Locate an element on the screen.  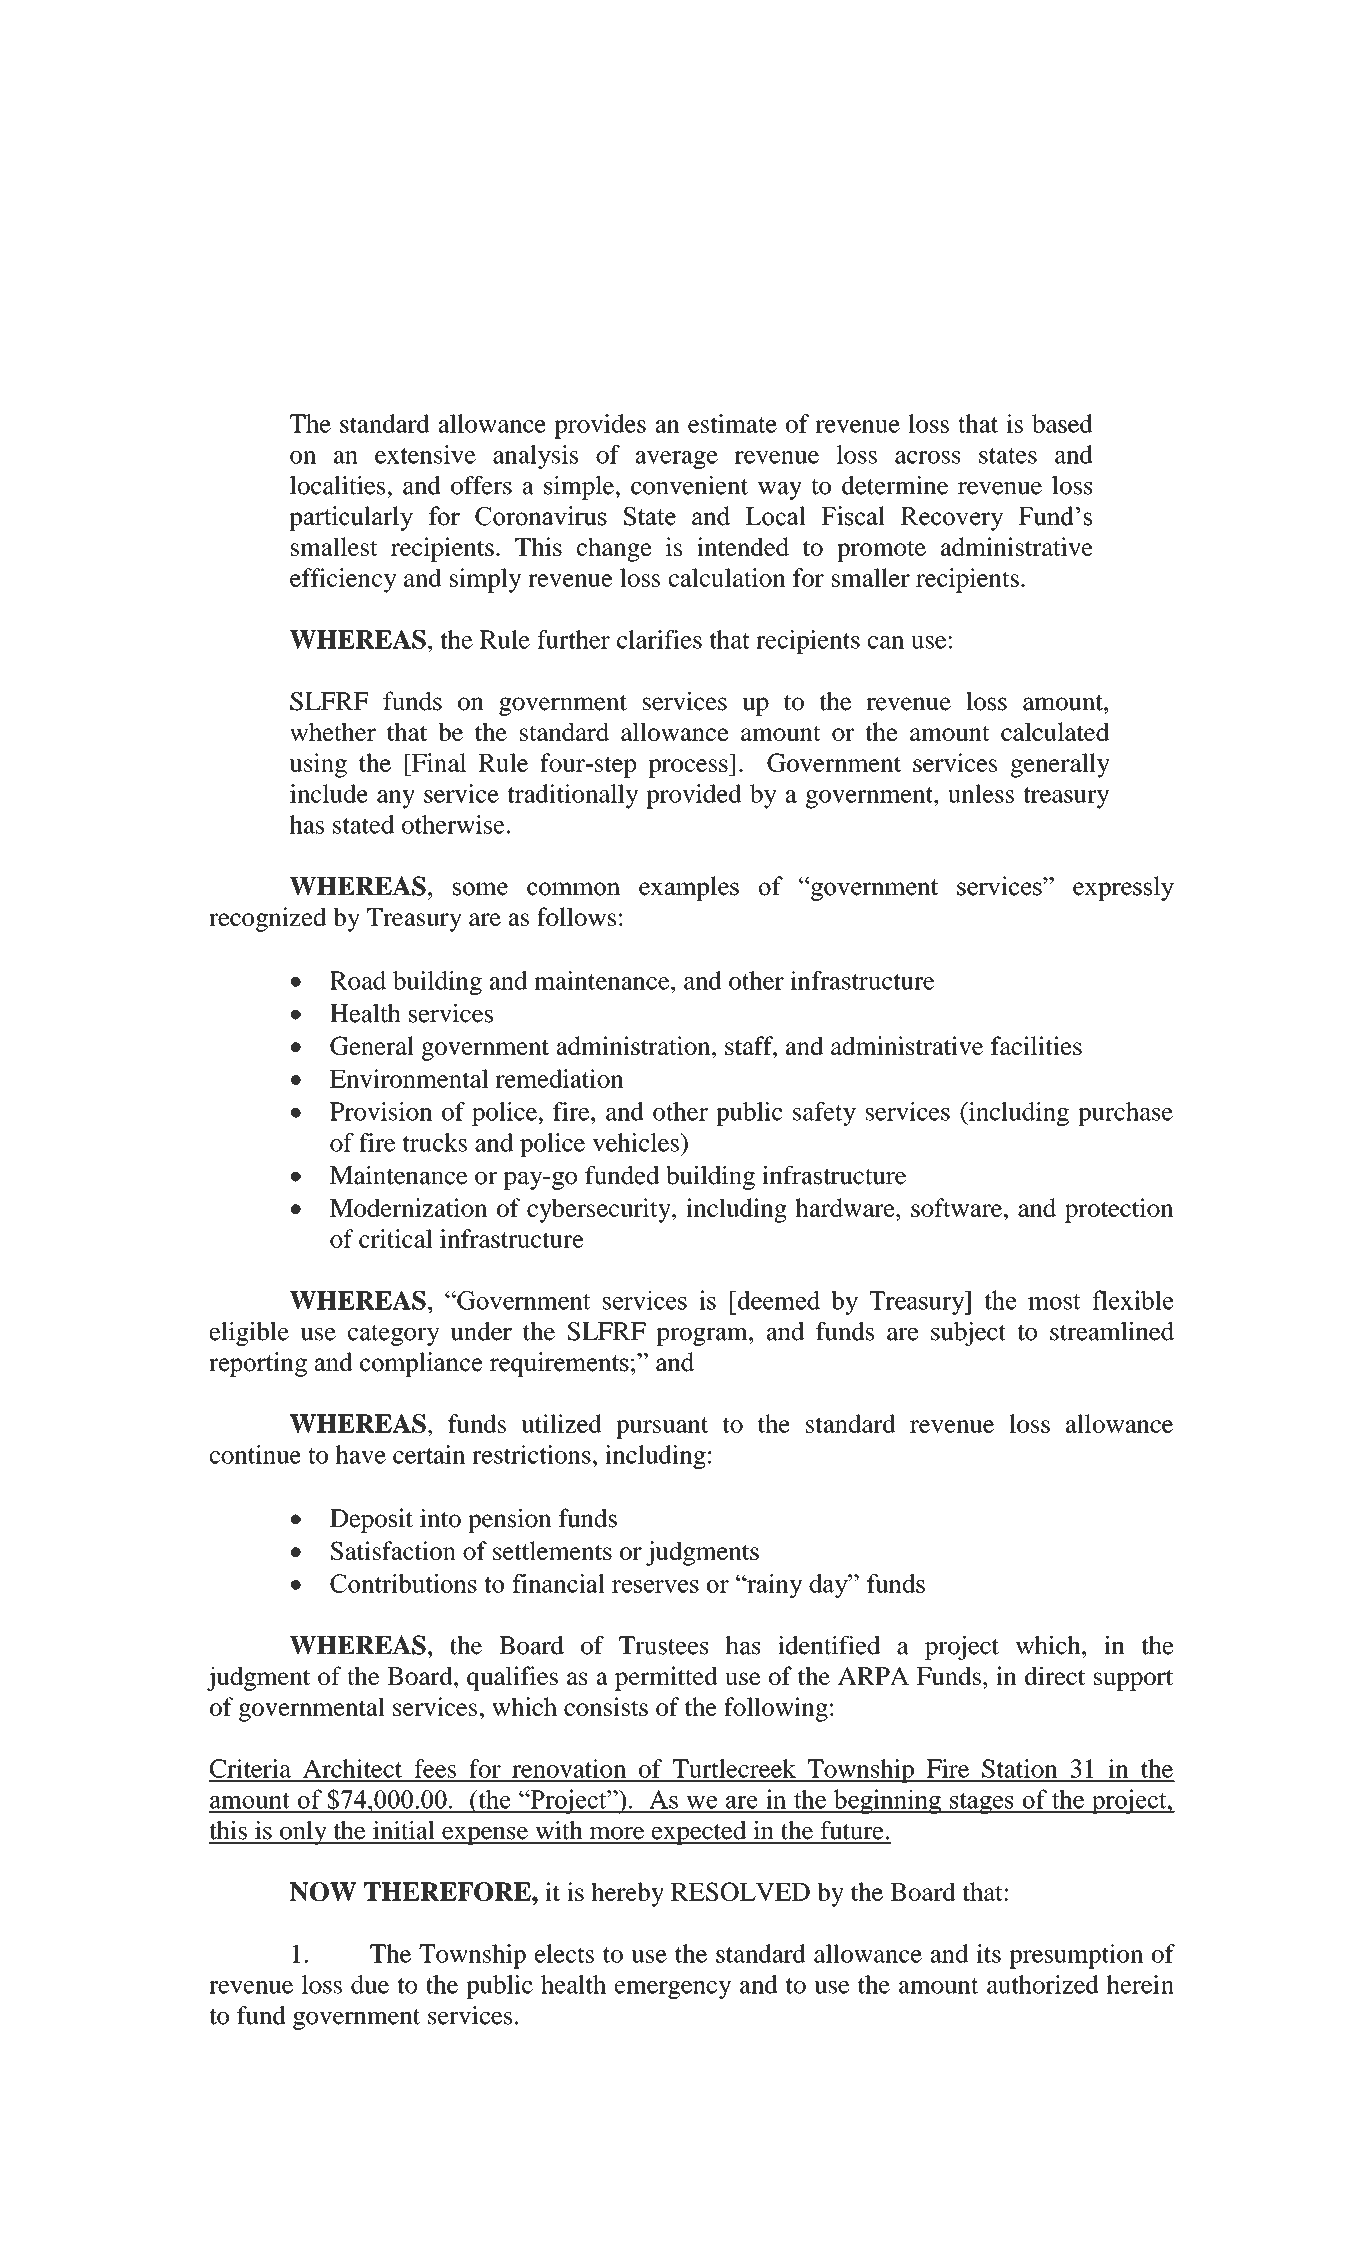
based is located at coordinates (1062, 423).
